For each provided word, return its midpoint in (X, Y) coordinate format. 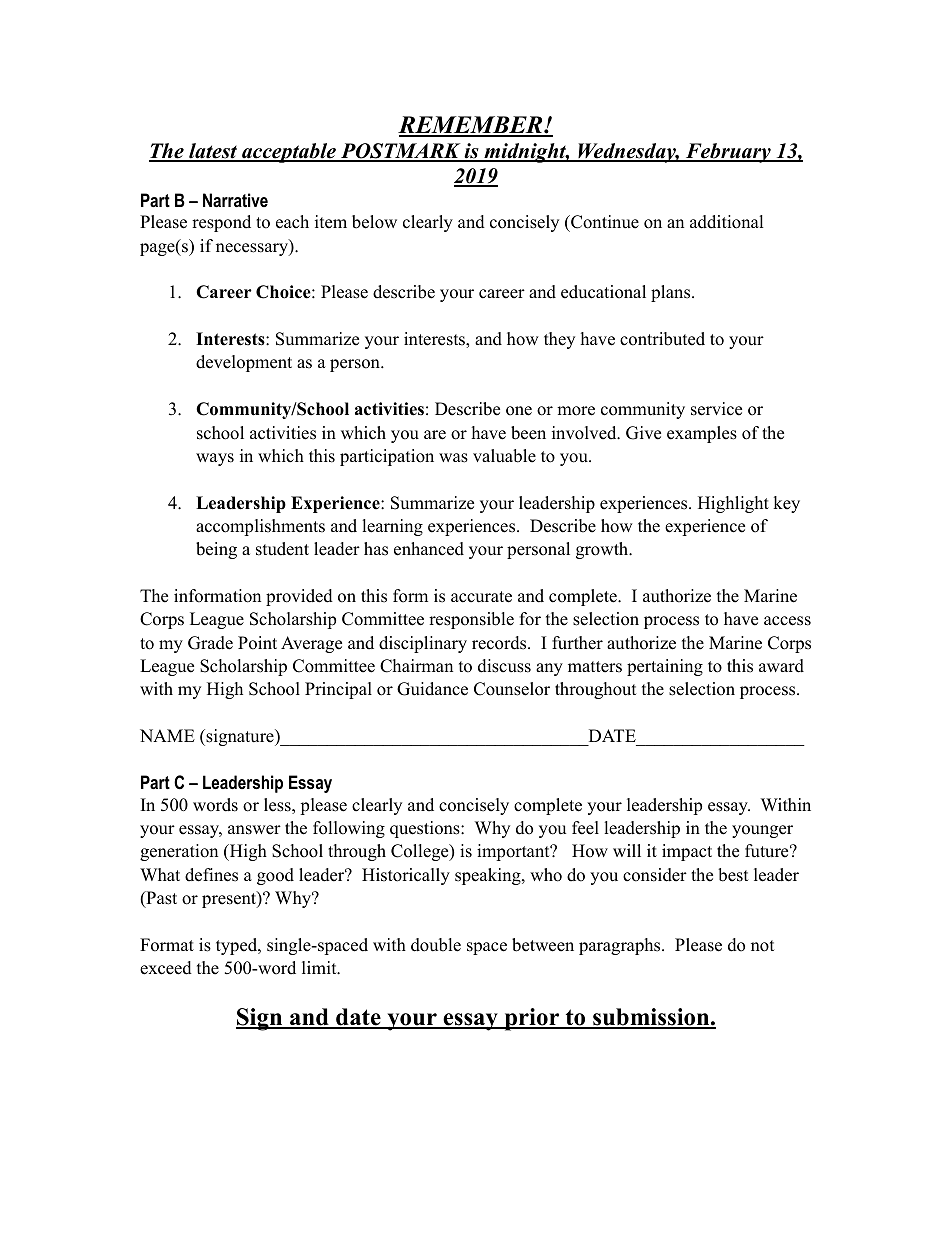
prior (532, 1019)
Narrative (235, 200)
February (728, 153)
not (763, 946)
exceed (166, 968)
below (374, 222)
